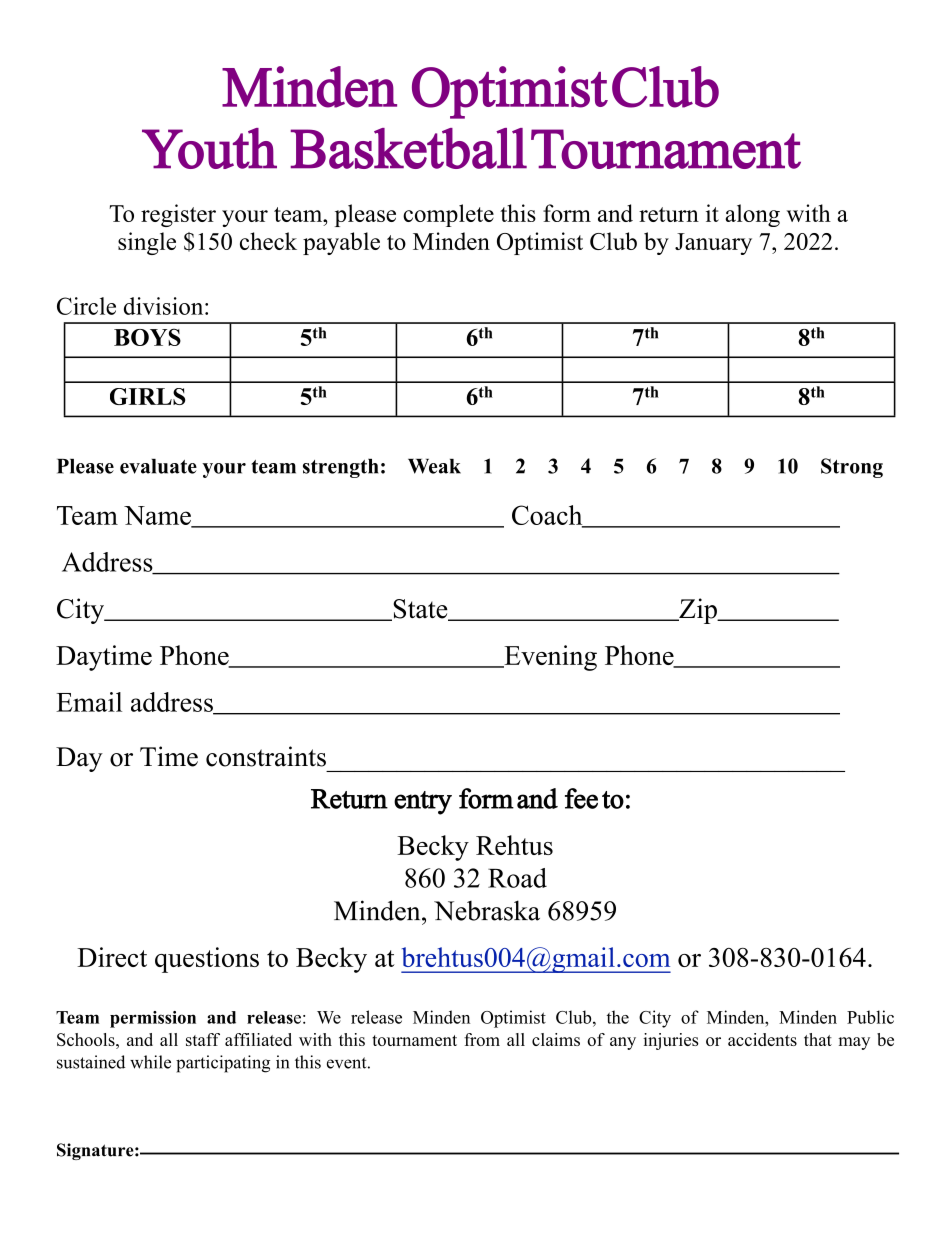 Image resolution: width=952 pixels, height=1233 pixels. What do you see at coordinates (698, 611) in the document?
I see `Zip` at bounding box center [698, 611].
